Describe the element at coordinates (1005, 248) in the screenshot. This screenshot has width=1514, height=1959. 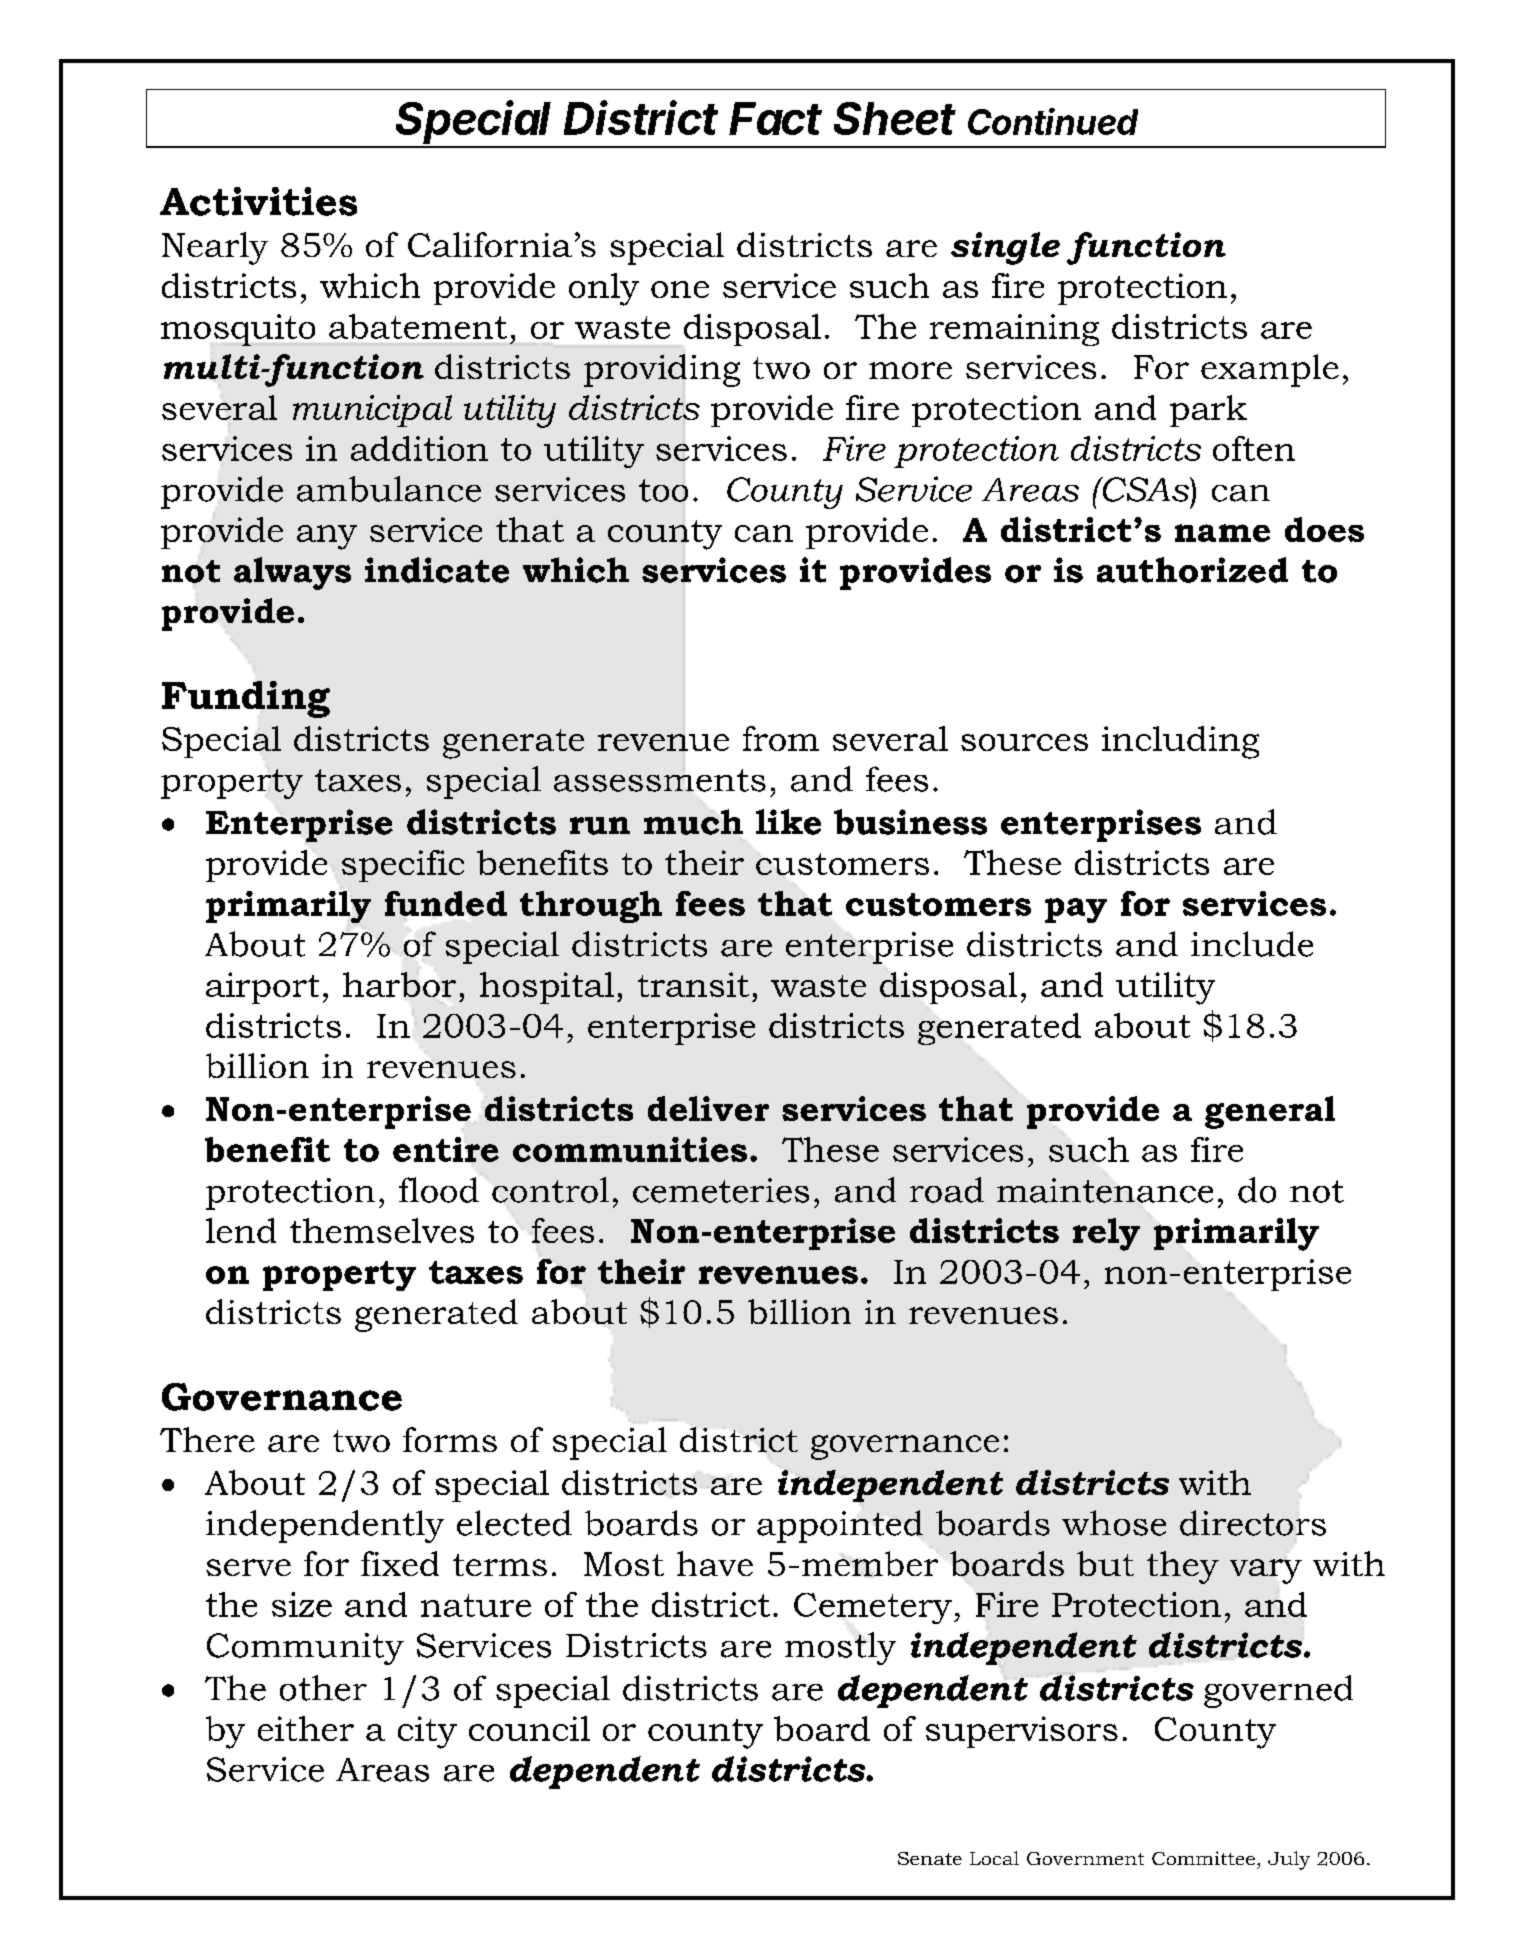
I see `single` at that location.
